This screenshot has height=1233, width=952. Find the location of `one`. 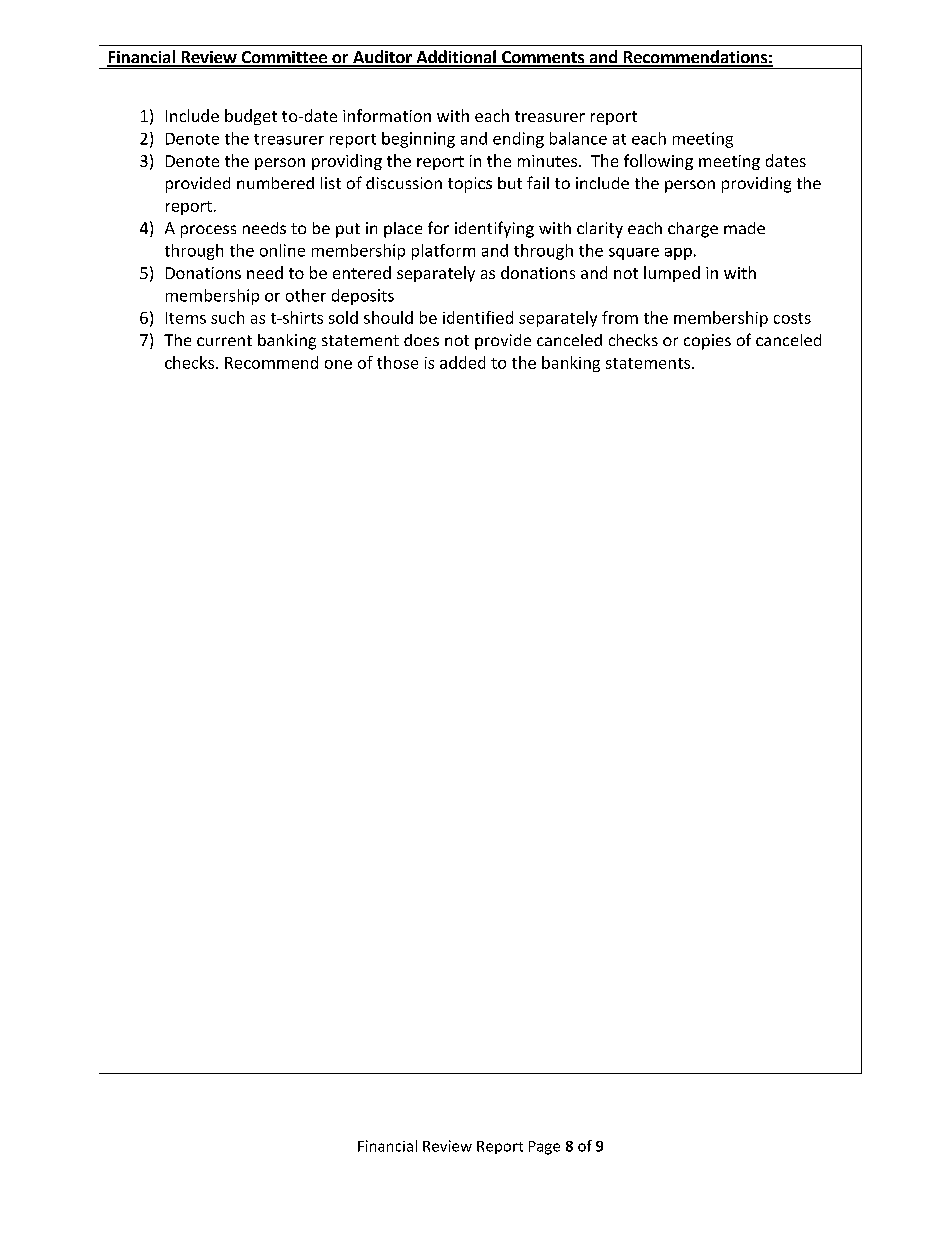

one is located at coordinates (338, 364).
